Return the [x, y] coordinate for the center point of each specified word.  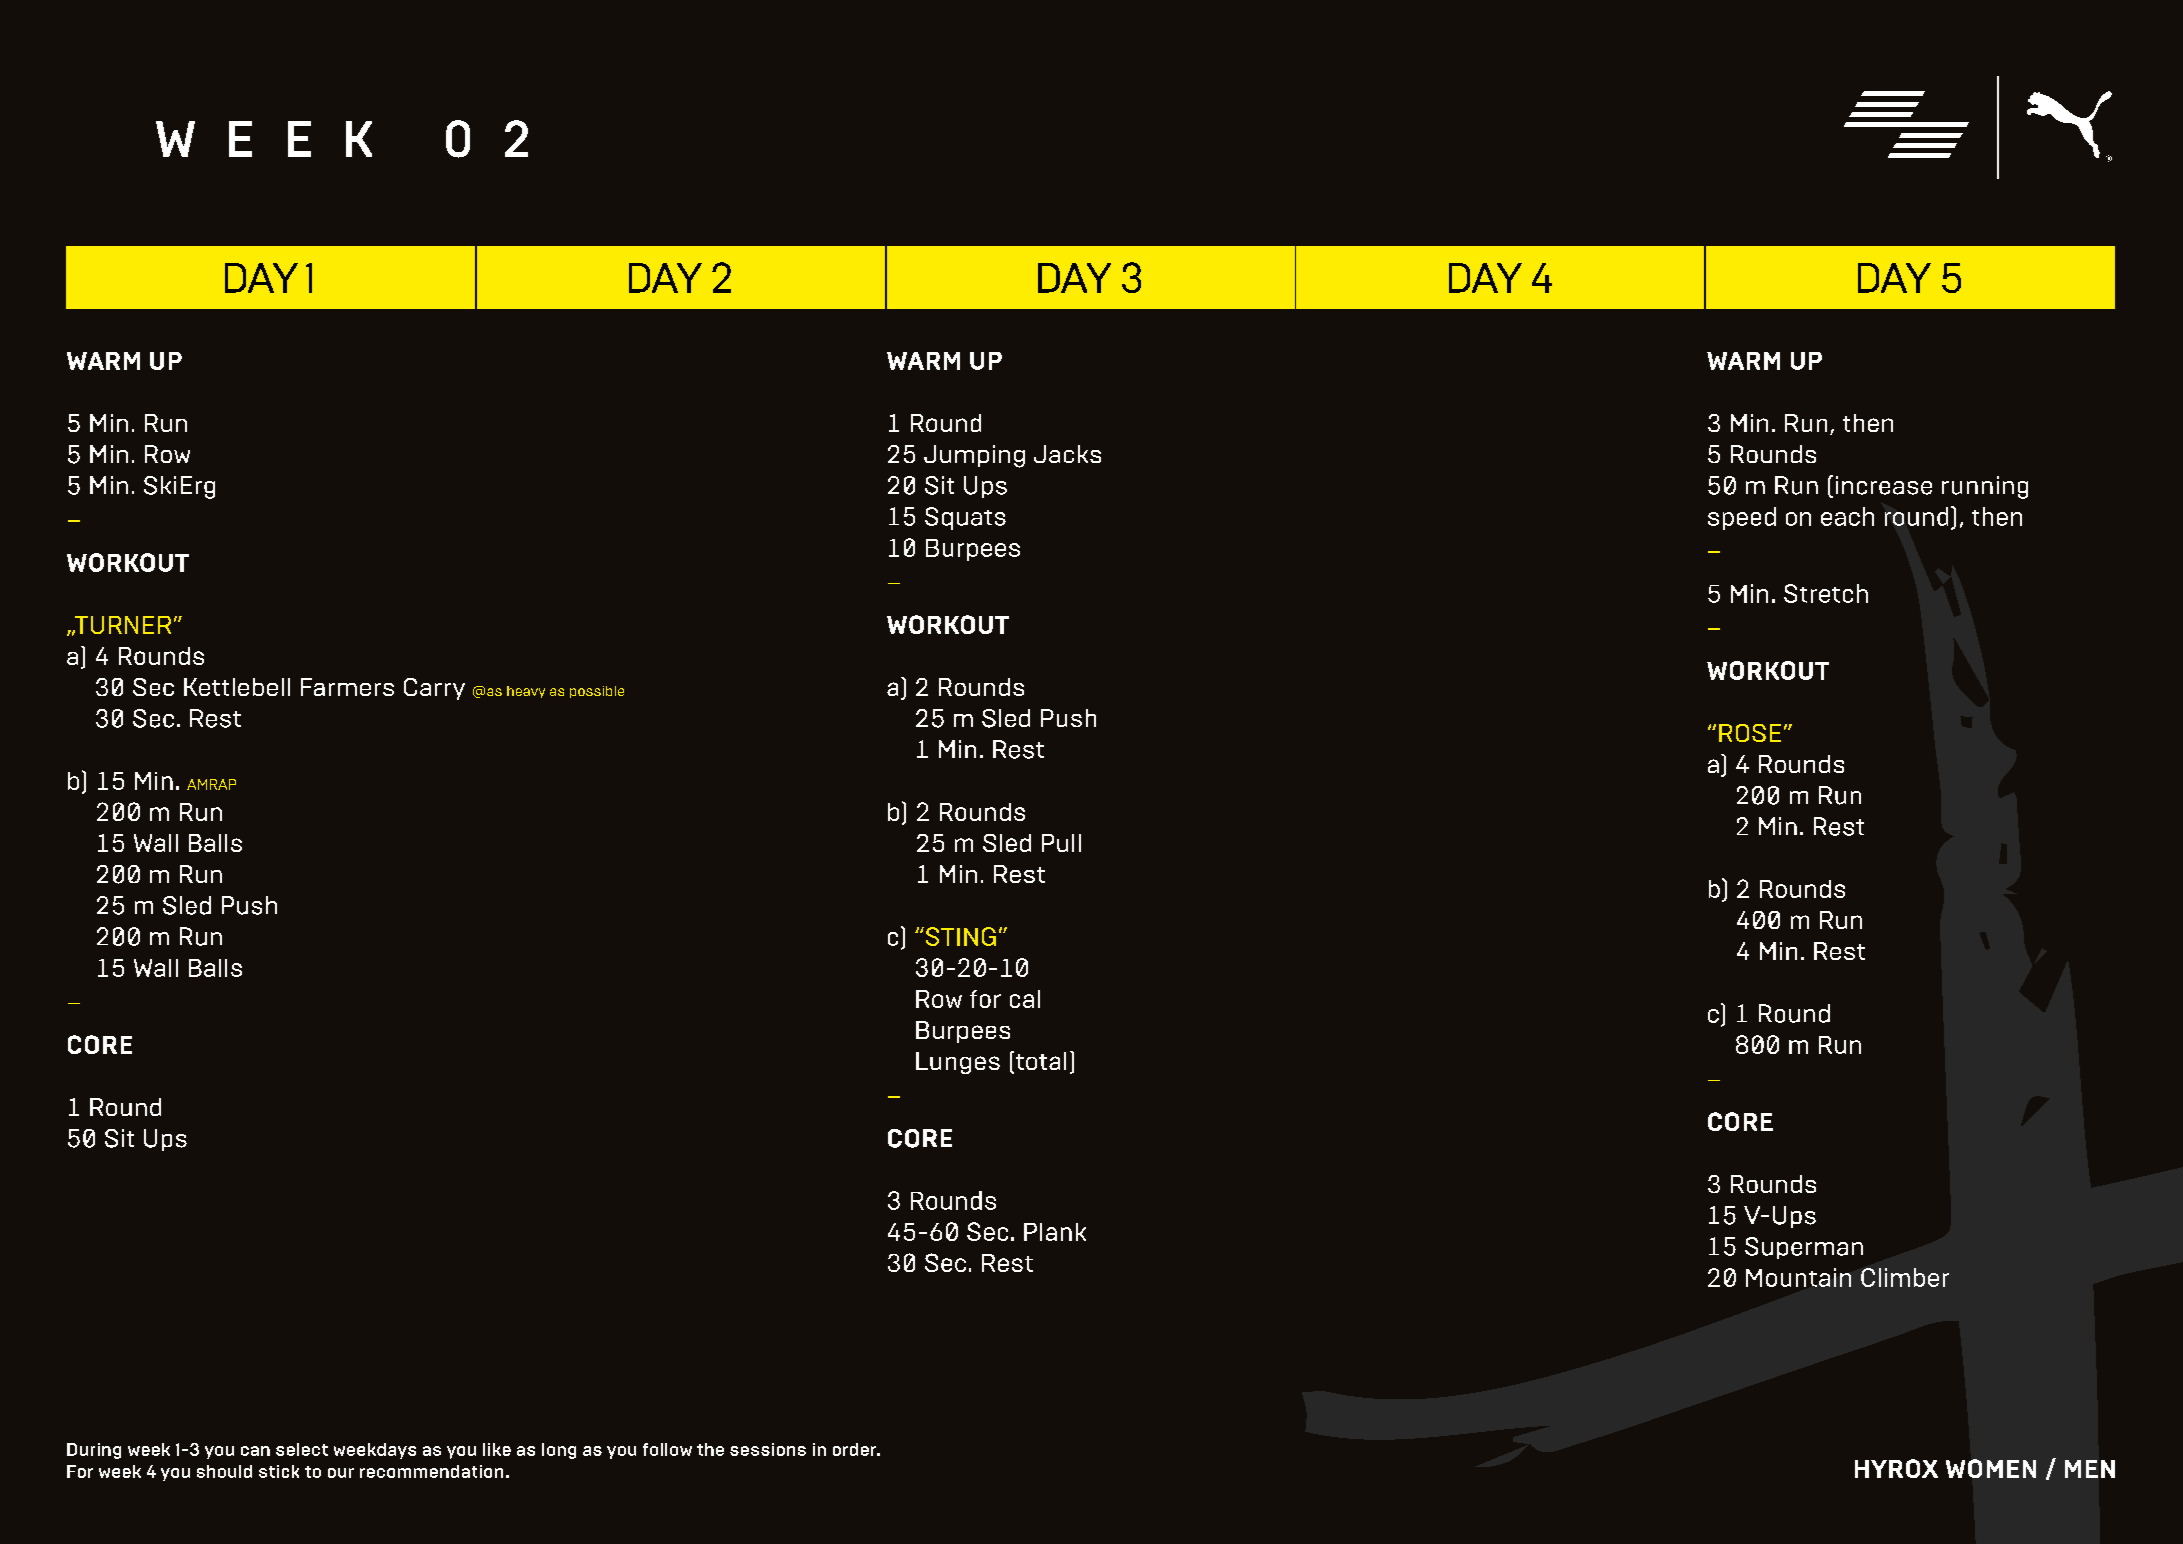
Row [939, 999]
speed [1742, 518]
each [1847, 516]
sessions [768, 1449]
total [1041, 1061]
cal [1025, 999]
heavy [526, 692]
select [302, 1449]
